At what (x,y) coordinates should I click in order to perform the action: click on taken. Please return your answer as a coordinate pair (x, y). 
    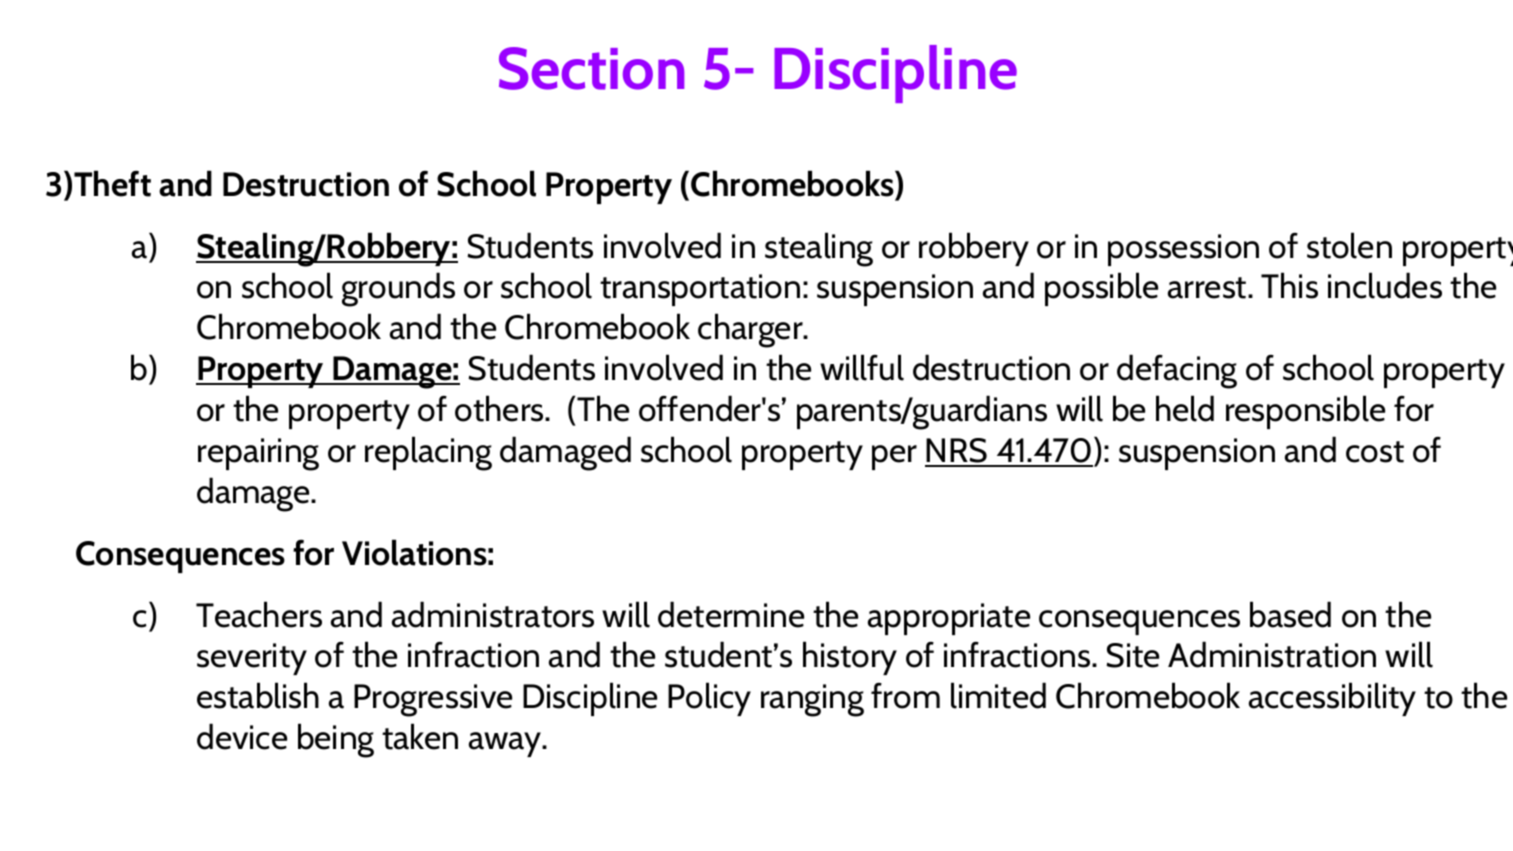
    Looking at the image, I should click on (420, 736).
